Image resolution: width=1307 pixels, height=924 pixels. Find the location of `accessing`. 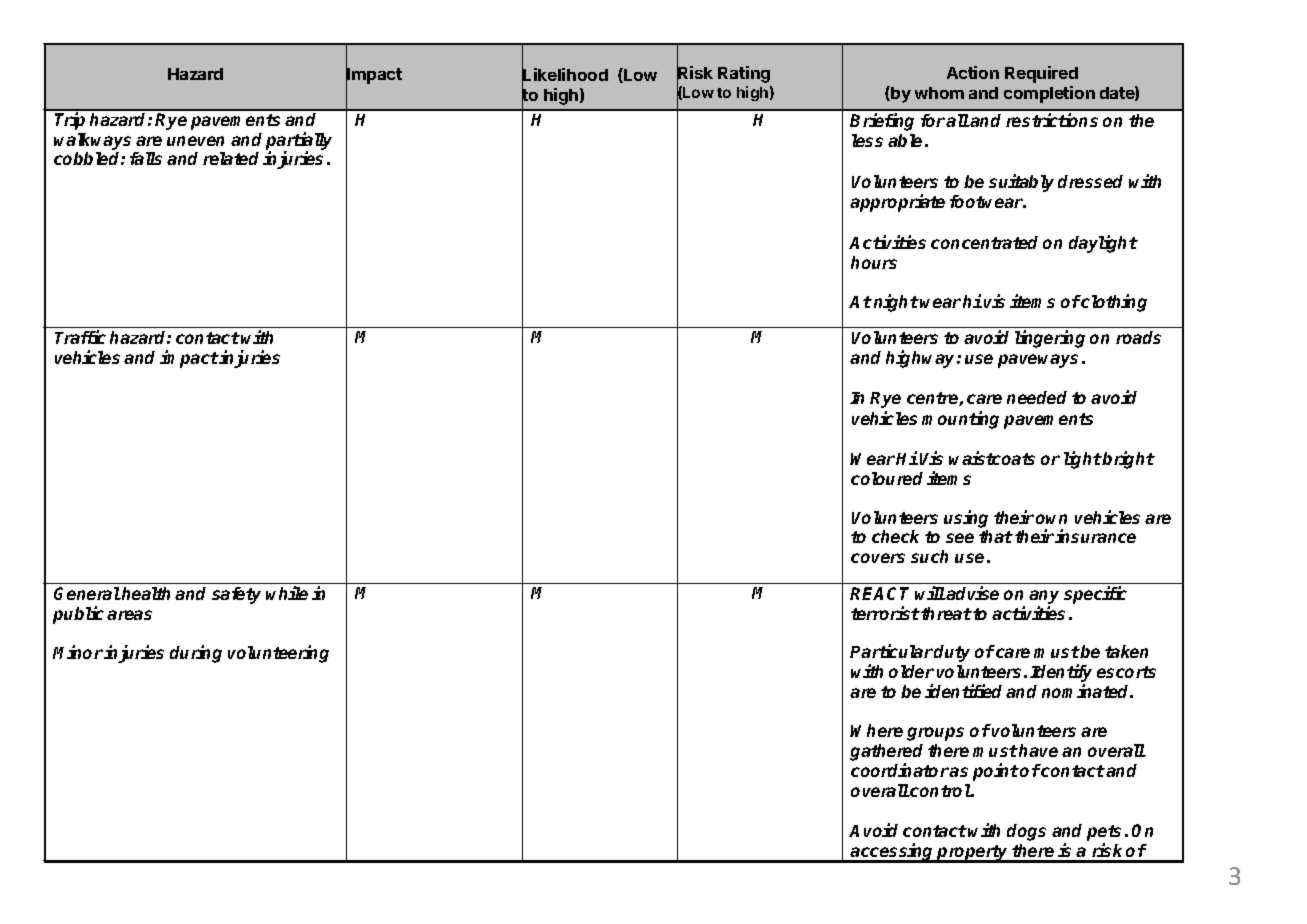

accessing is located at coordinates (893, 853).
